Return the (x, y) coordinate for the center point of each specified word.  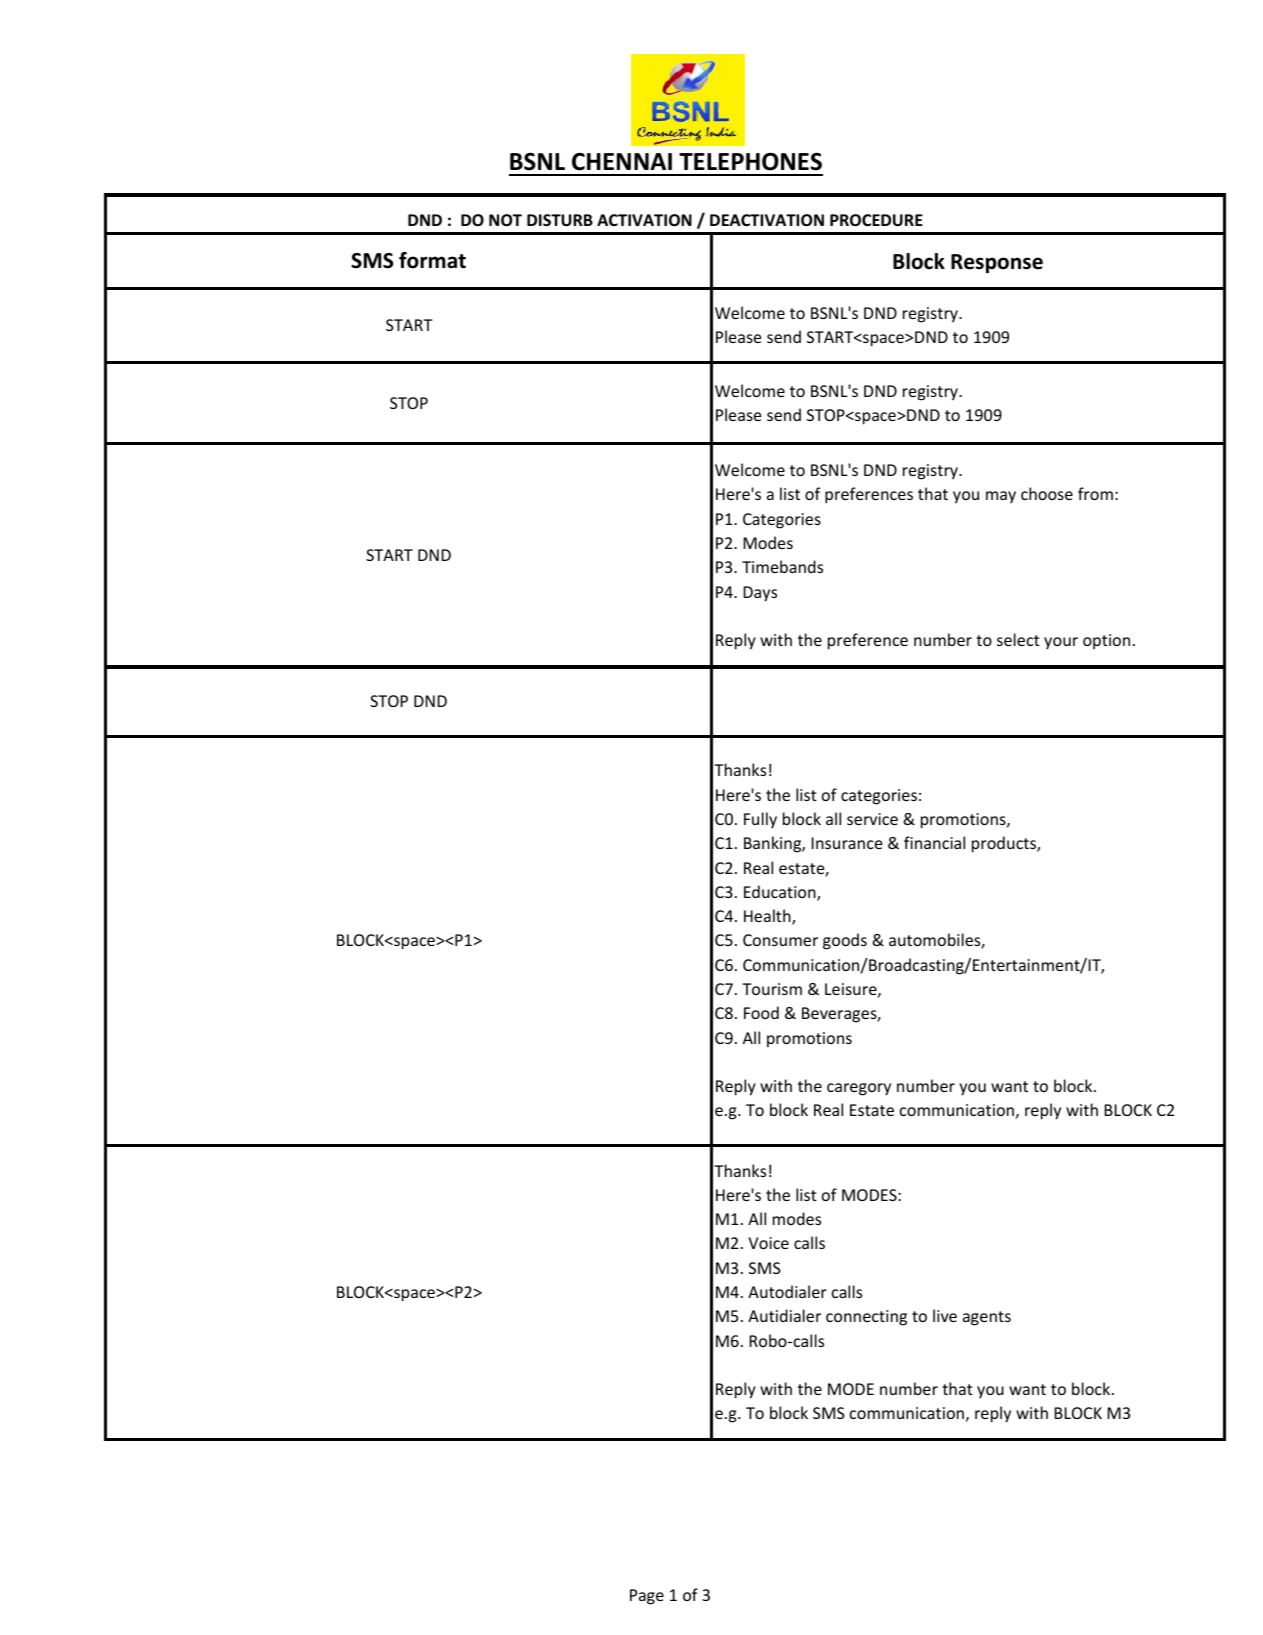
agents (987, 1318)
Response (997, 263)
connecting (866, 1318)
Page (647, 1597)
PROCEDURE (876, 220)
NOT (505, 220)
